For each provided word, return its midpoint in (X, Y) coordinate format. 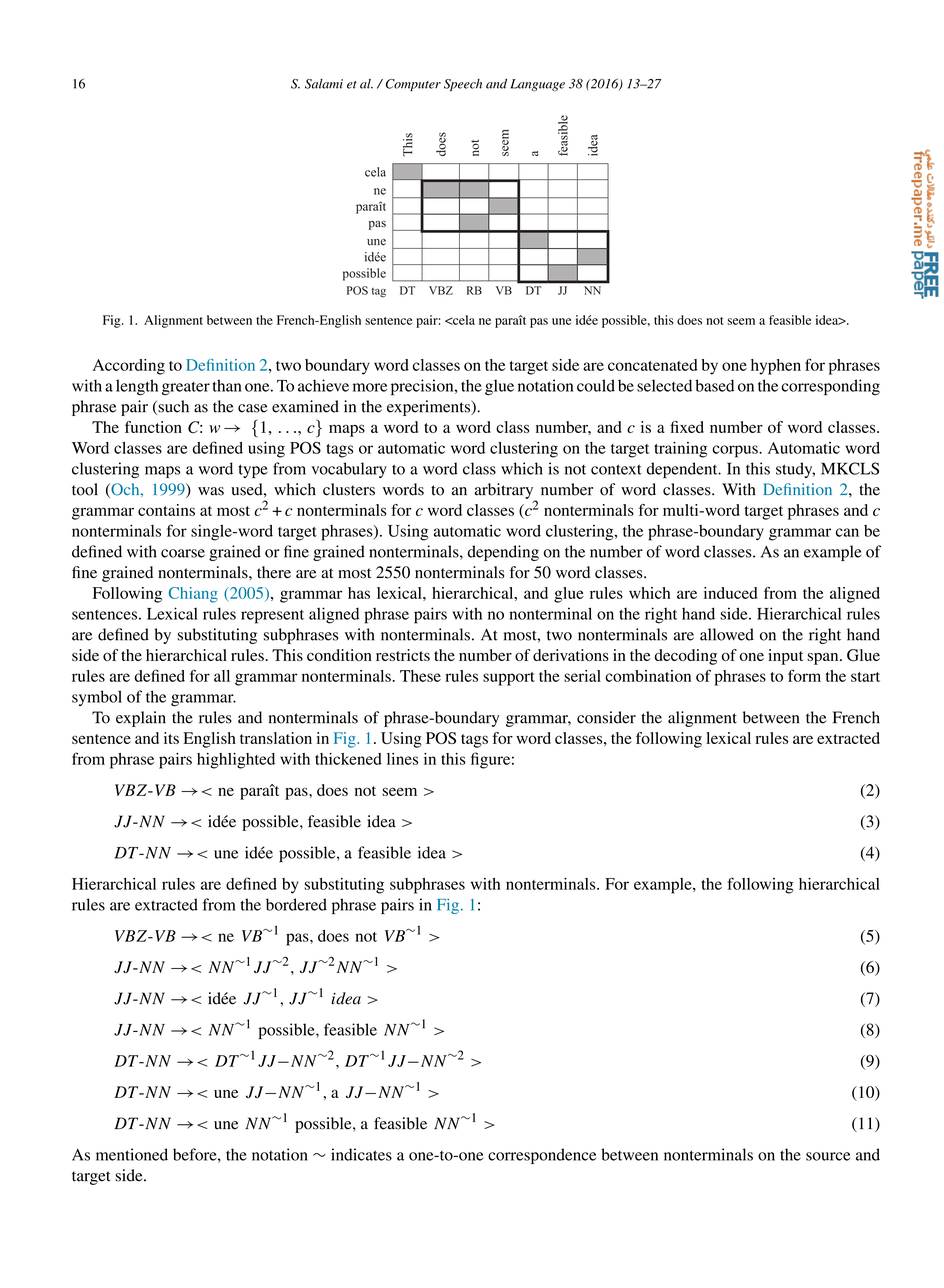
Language (537, 85)
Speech (463, 85)
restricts (403, 655)
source (828, 1156)
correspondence (542, 1156)
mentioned (132, 1154)
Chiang (193, 595)
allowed (727, 634)
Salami (324, 84)
